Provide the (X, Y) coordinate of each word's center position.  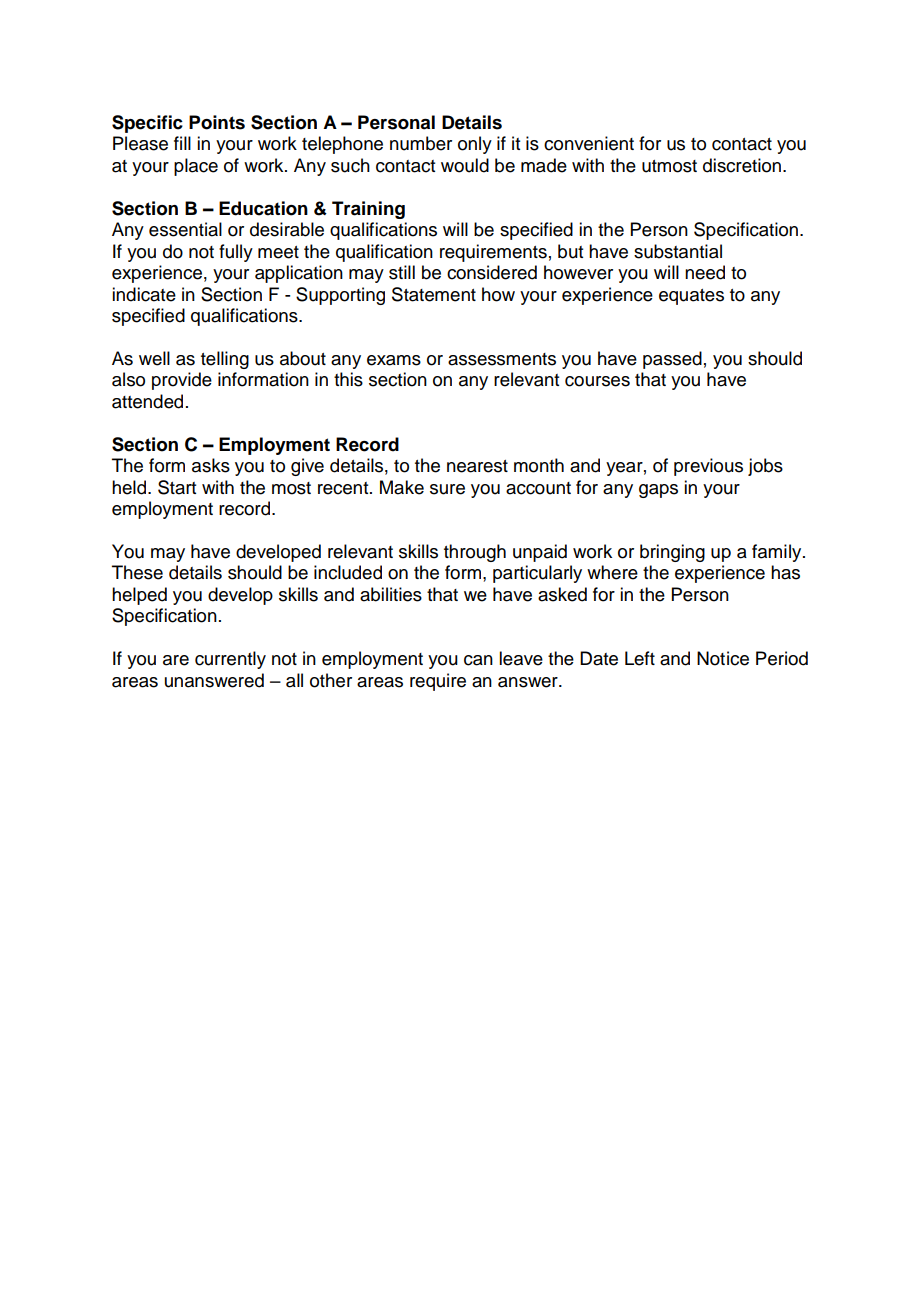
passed (672, 360)
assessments (502, 359)
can (478, 660)
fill (182, 143)
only (475, 145)
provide (182, 381)
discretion (743, 165)
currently (230, 660)
